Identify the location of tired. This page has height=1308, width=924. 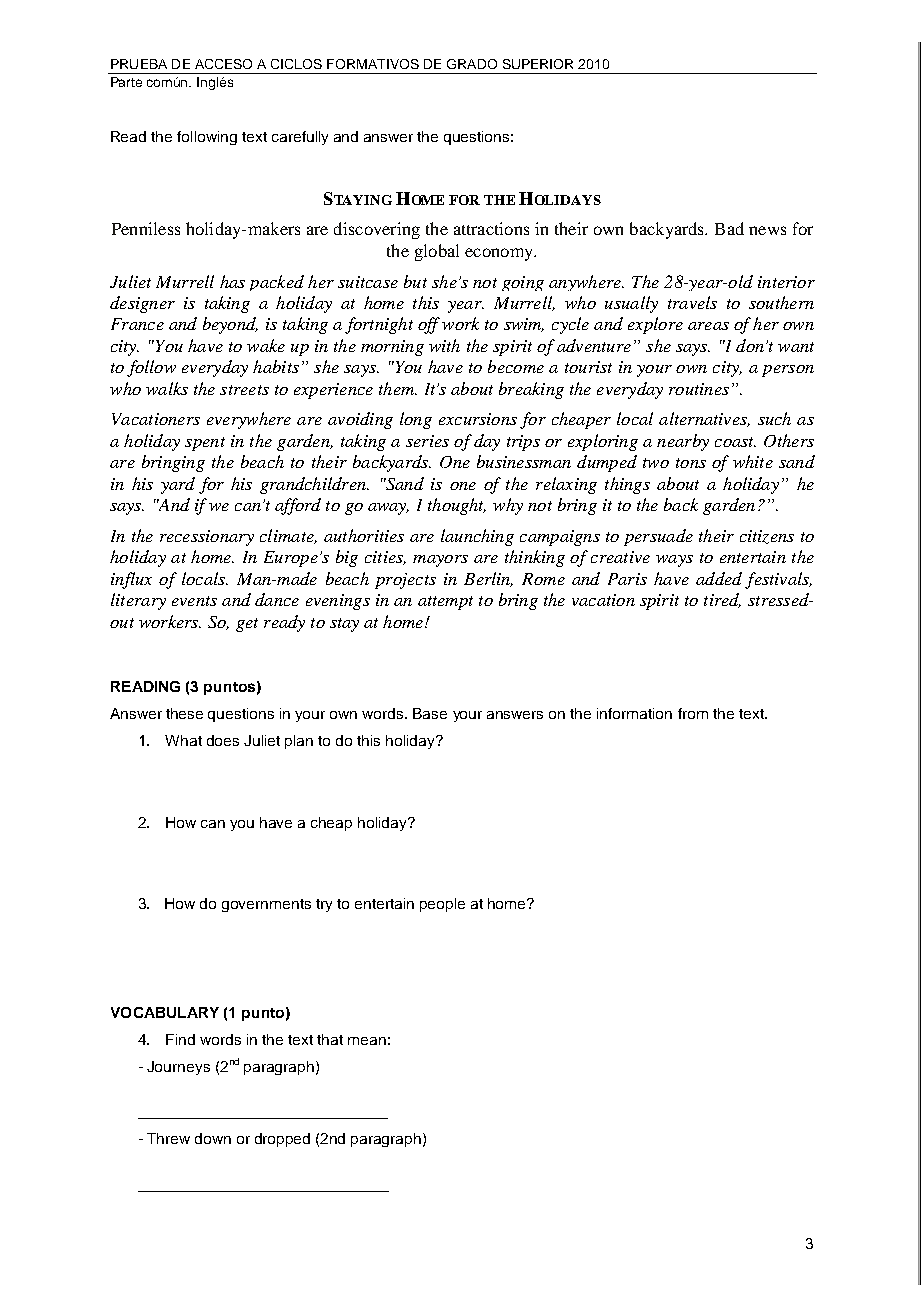
(722, 600).
